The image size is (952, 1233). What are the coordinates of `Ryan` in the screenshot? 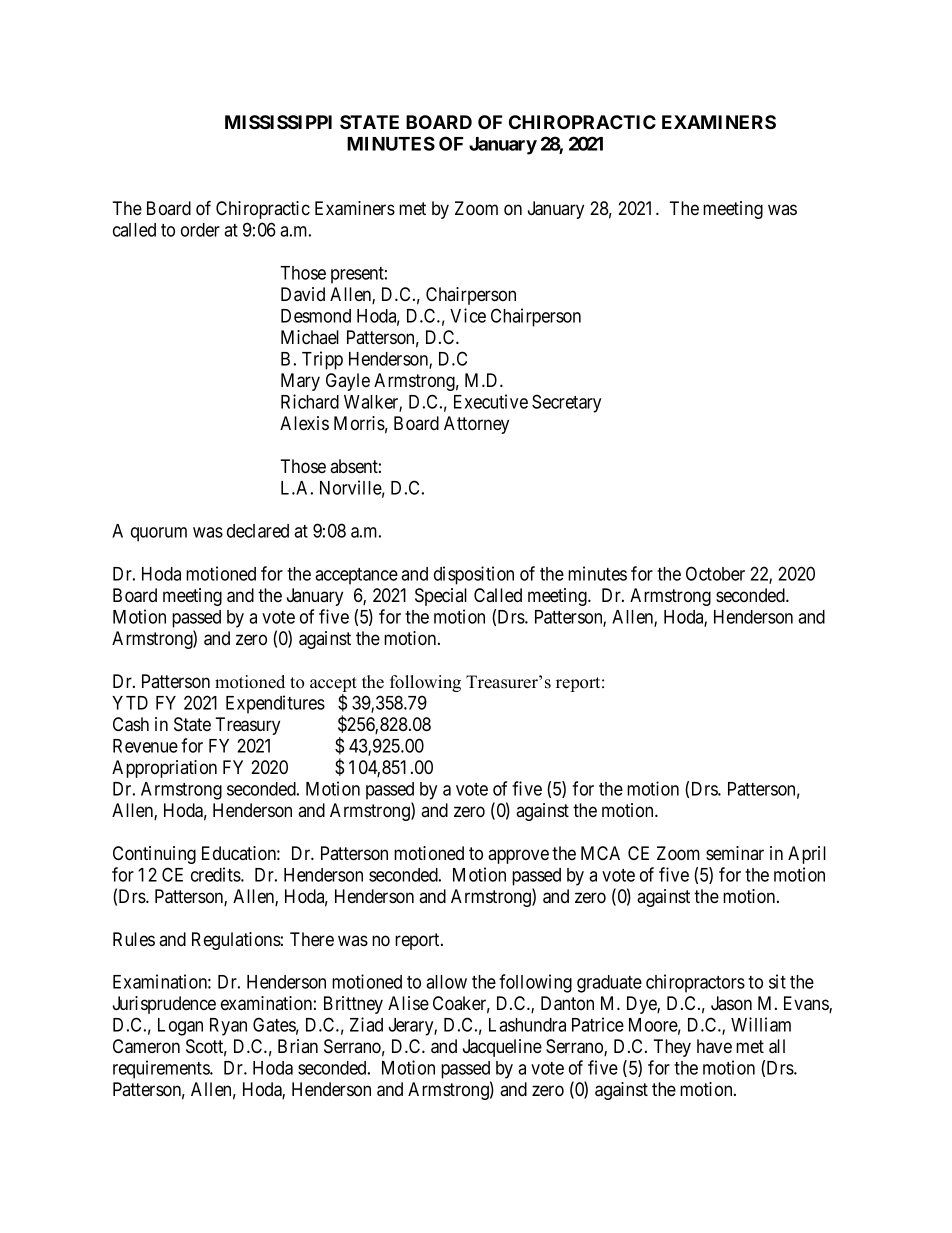 It's located at (228, 1027).
